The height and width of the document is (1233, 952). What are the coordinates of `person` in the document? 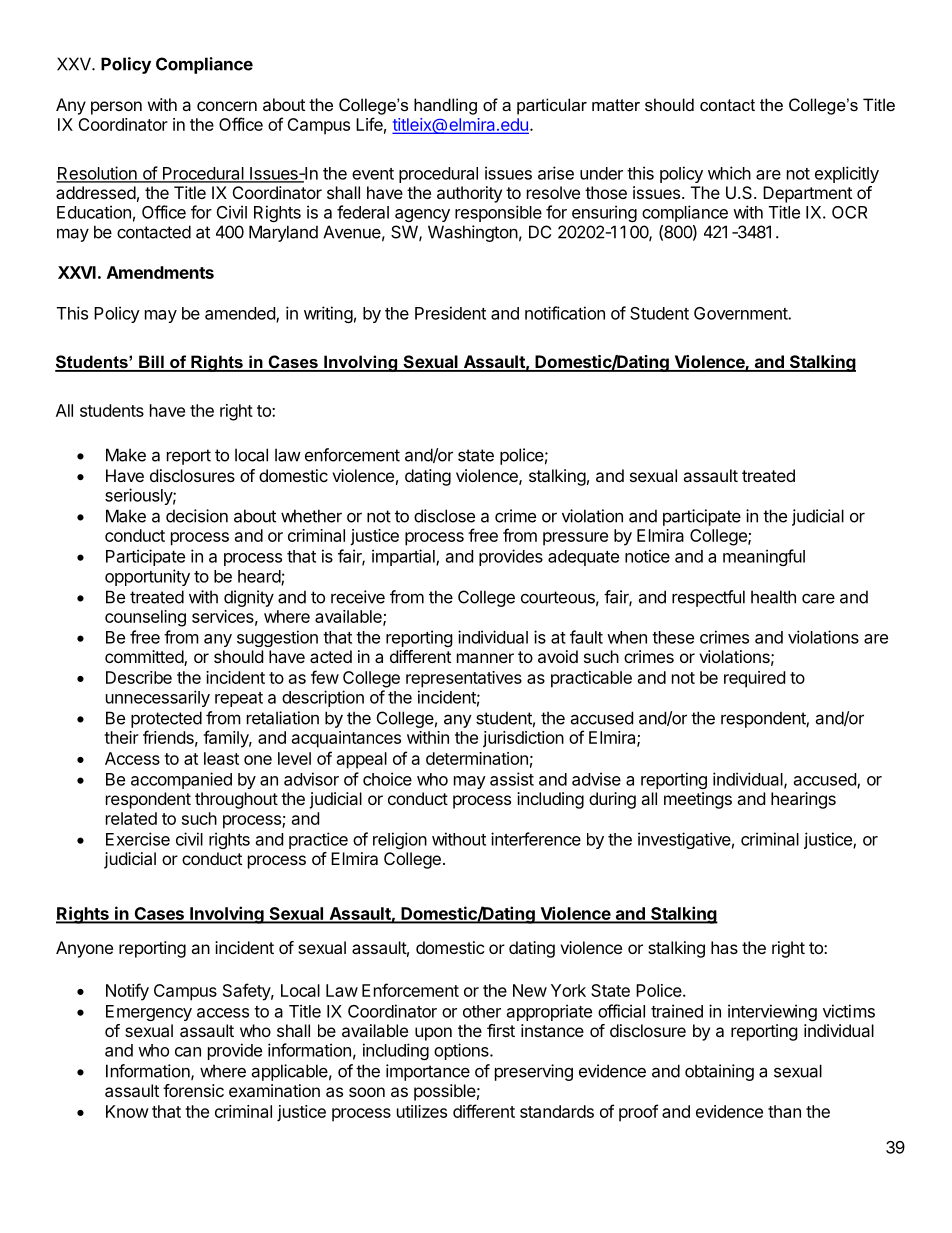 It's located at (116, 108).
